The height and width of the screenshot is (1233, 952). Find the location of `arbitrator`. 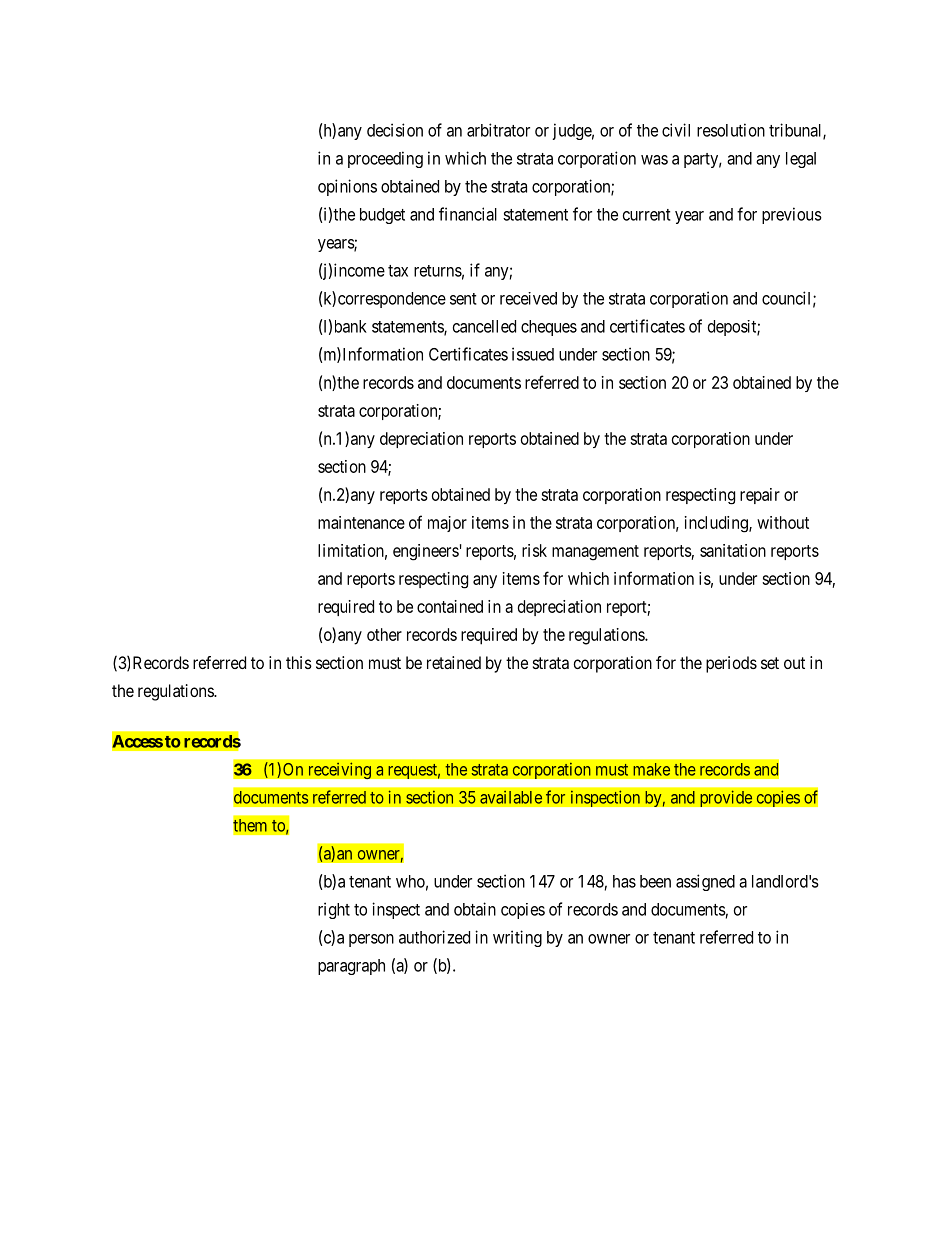

arbitrator is located at coordinates (498, 130).
